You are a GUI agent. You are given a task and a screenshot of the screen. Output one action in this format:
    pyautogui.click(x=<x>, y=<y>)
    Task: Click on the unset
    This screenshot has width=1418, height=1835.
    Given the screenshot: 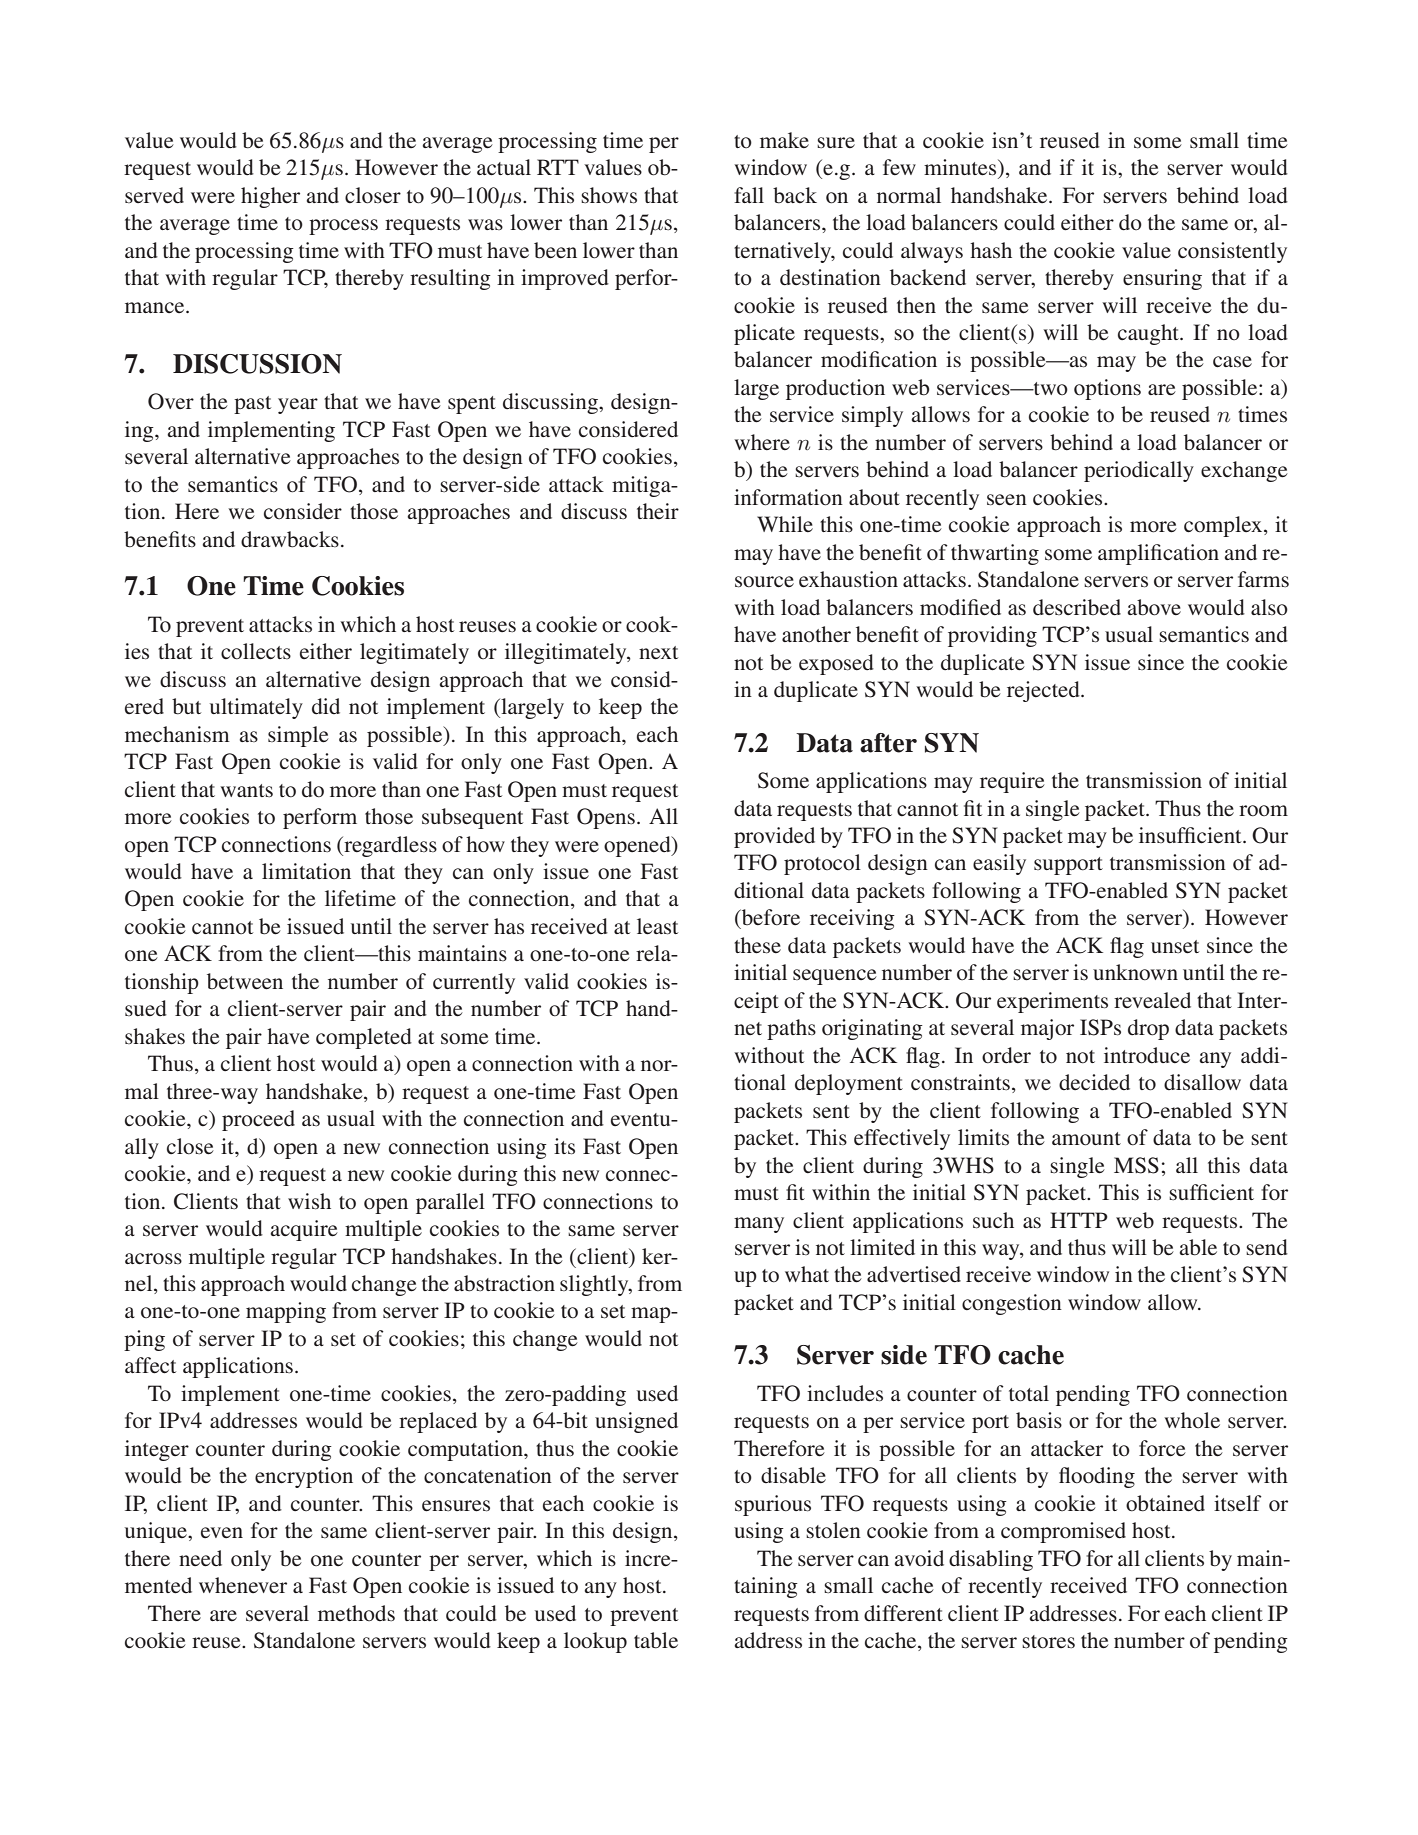 What is the action you would take?
    pyautogui.click(x=1175, y=947)
